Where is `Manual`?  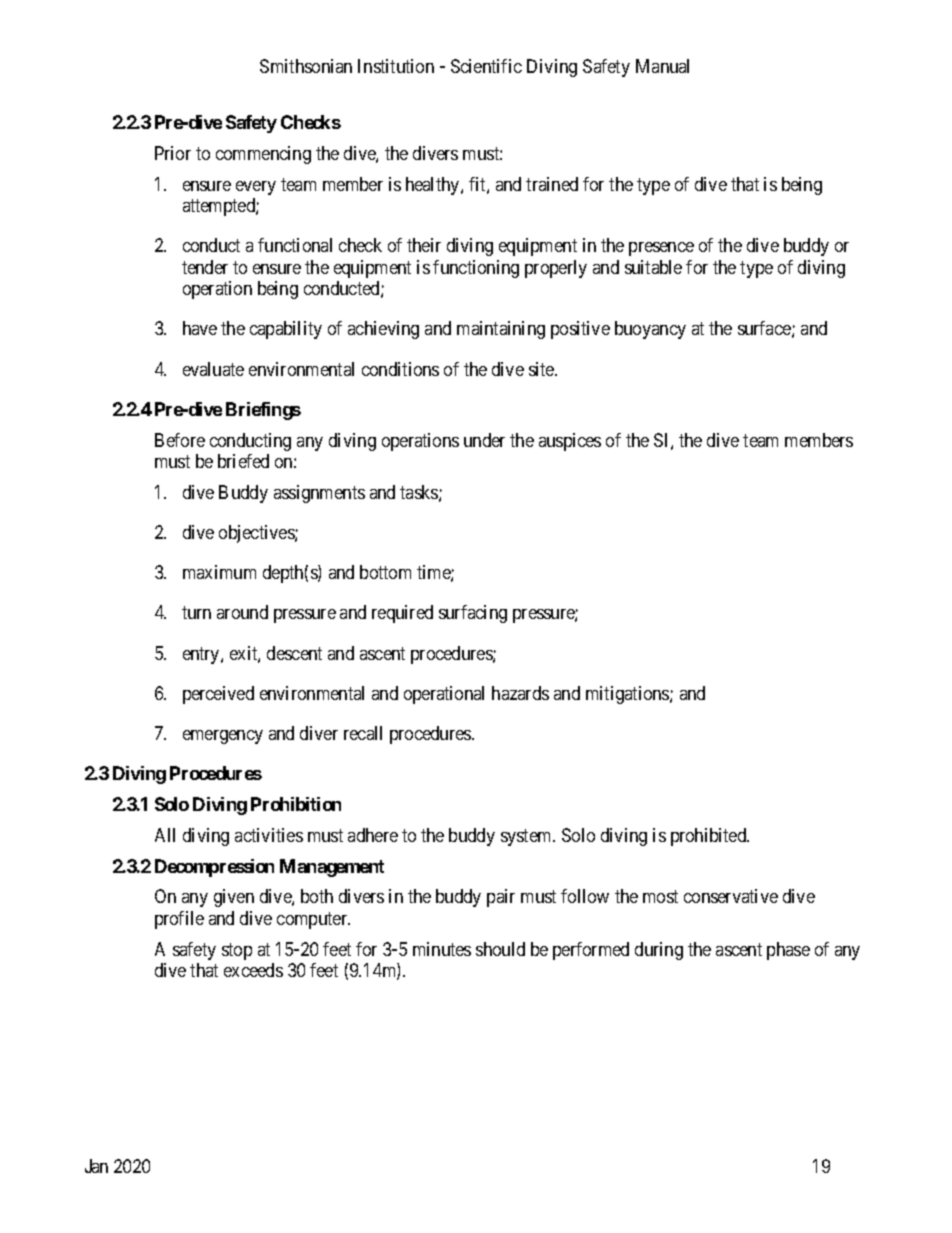 Manual is located at coordinates (662, 66).
